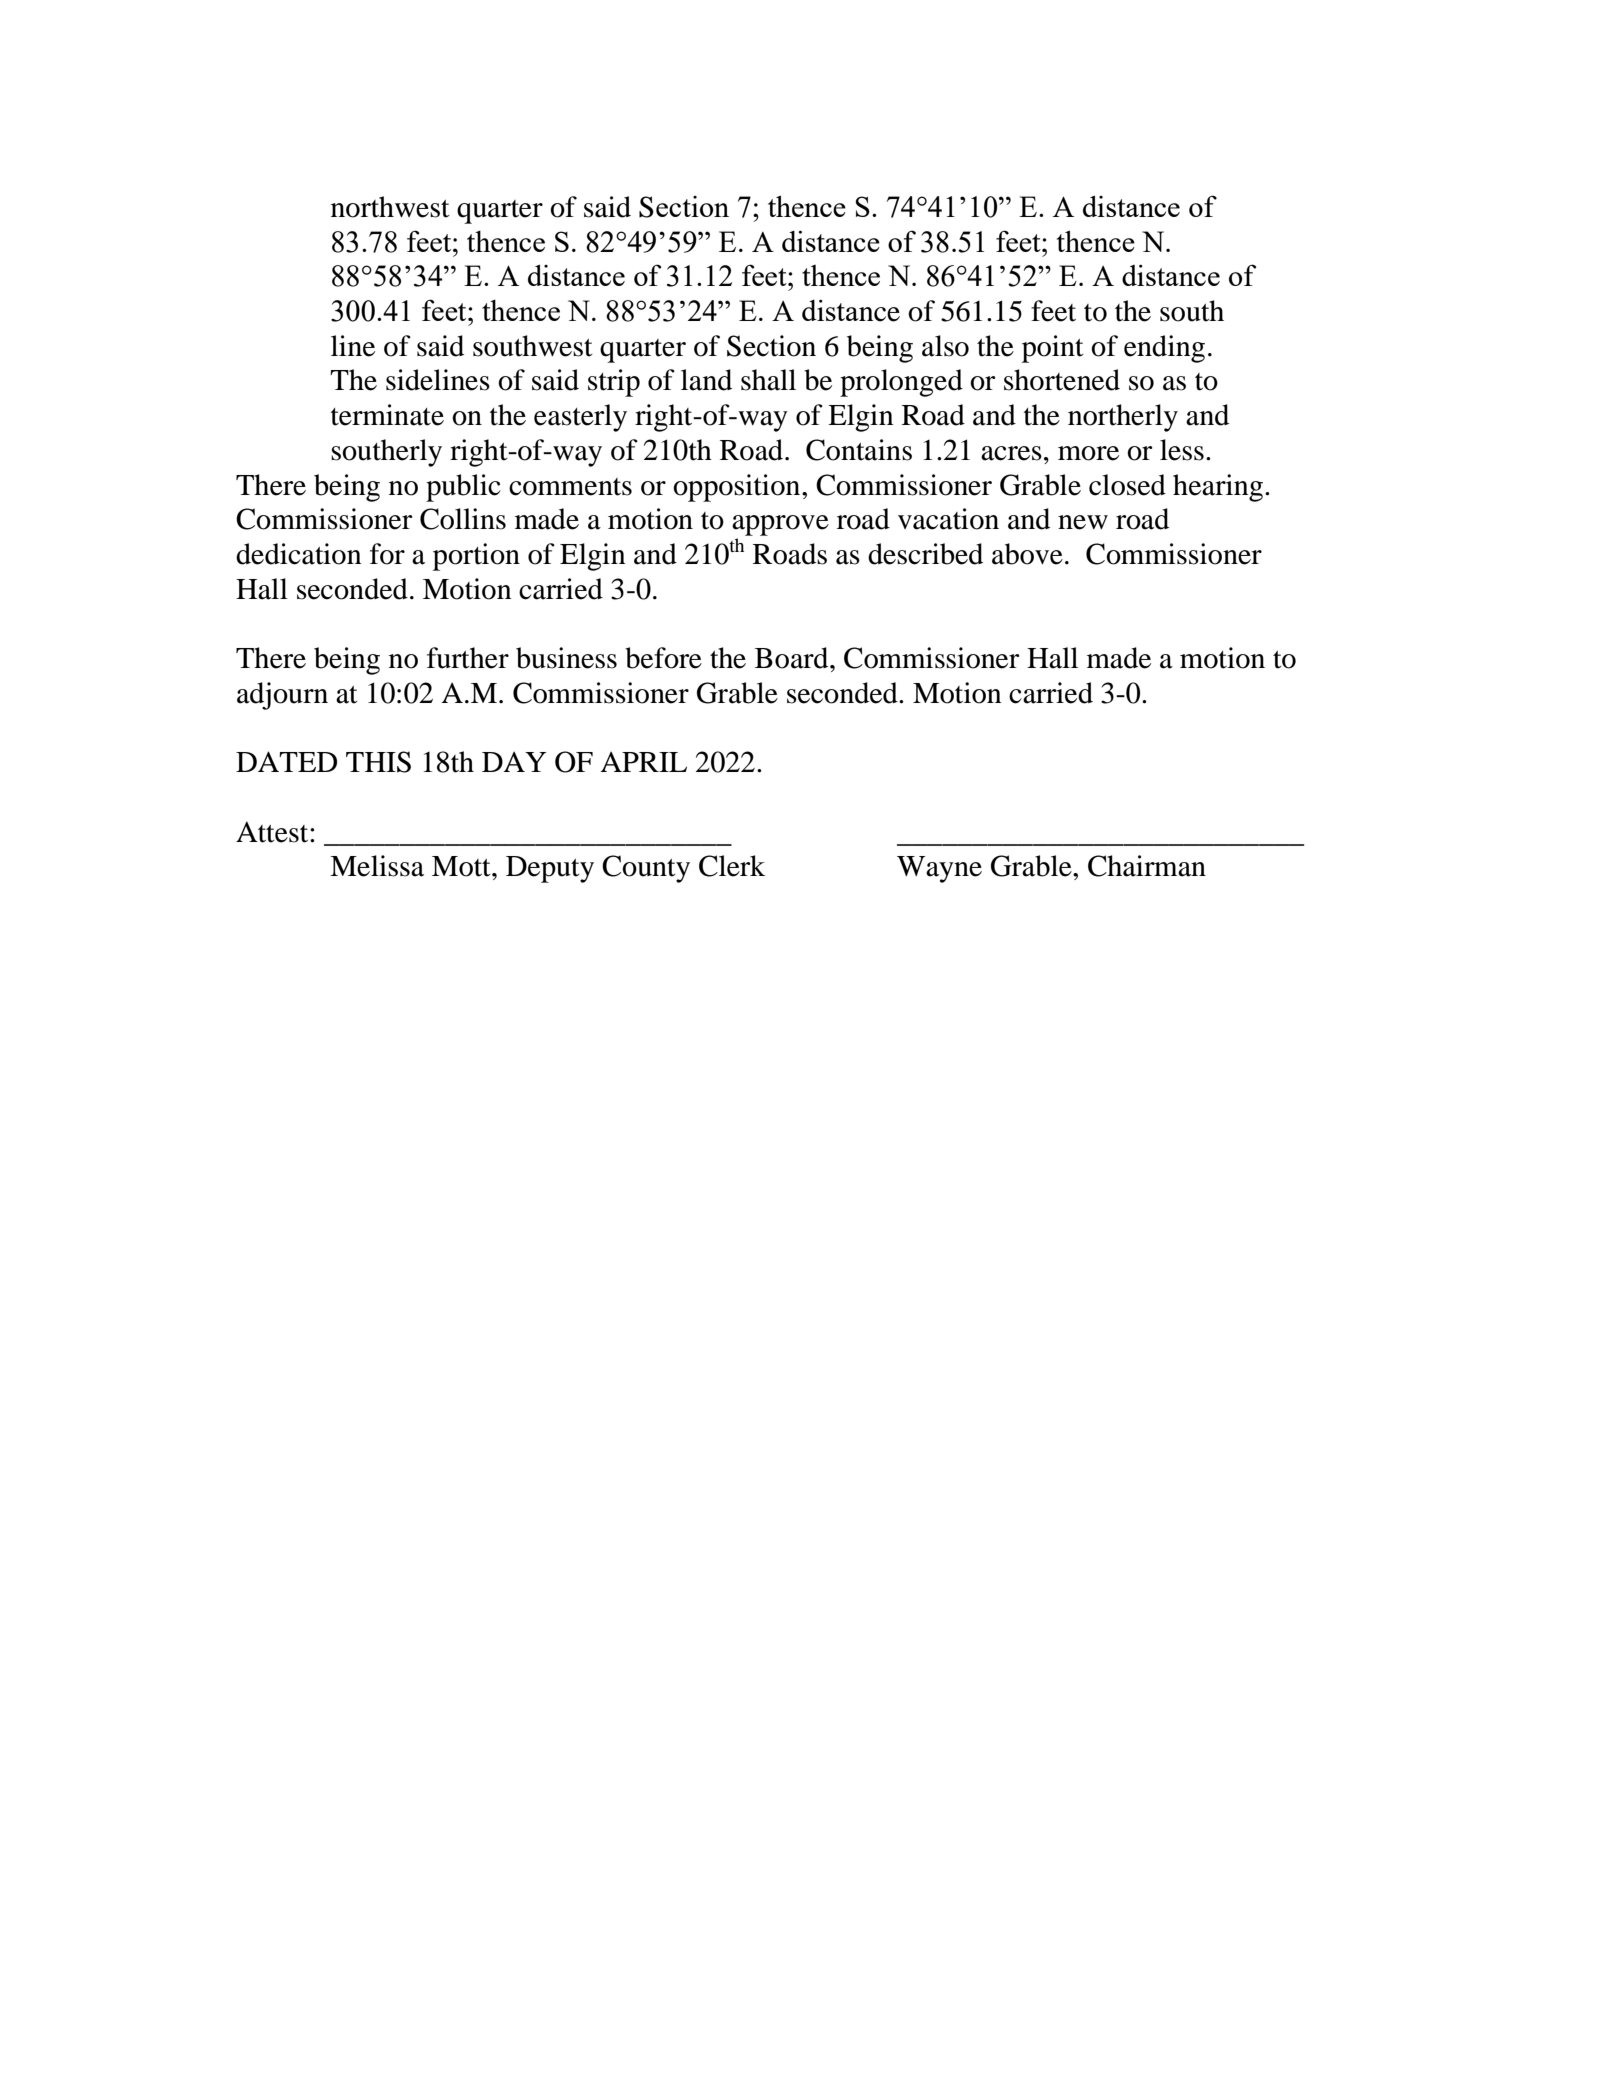  What do you see at coordinates (463, 519) in the screenshot?
I see `Collins` at bounding box center [463, 519].
